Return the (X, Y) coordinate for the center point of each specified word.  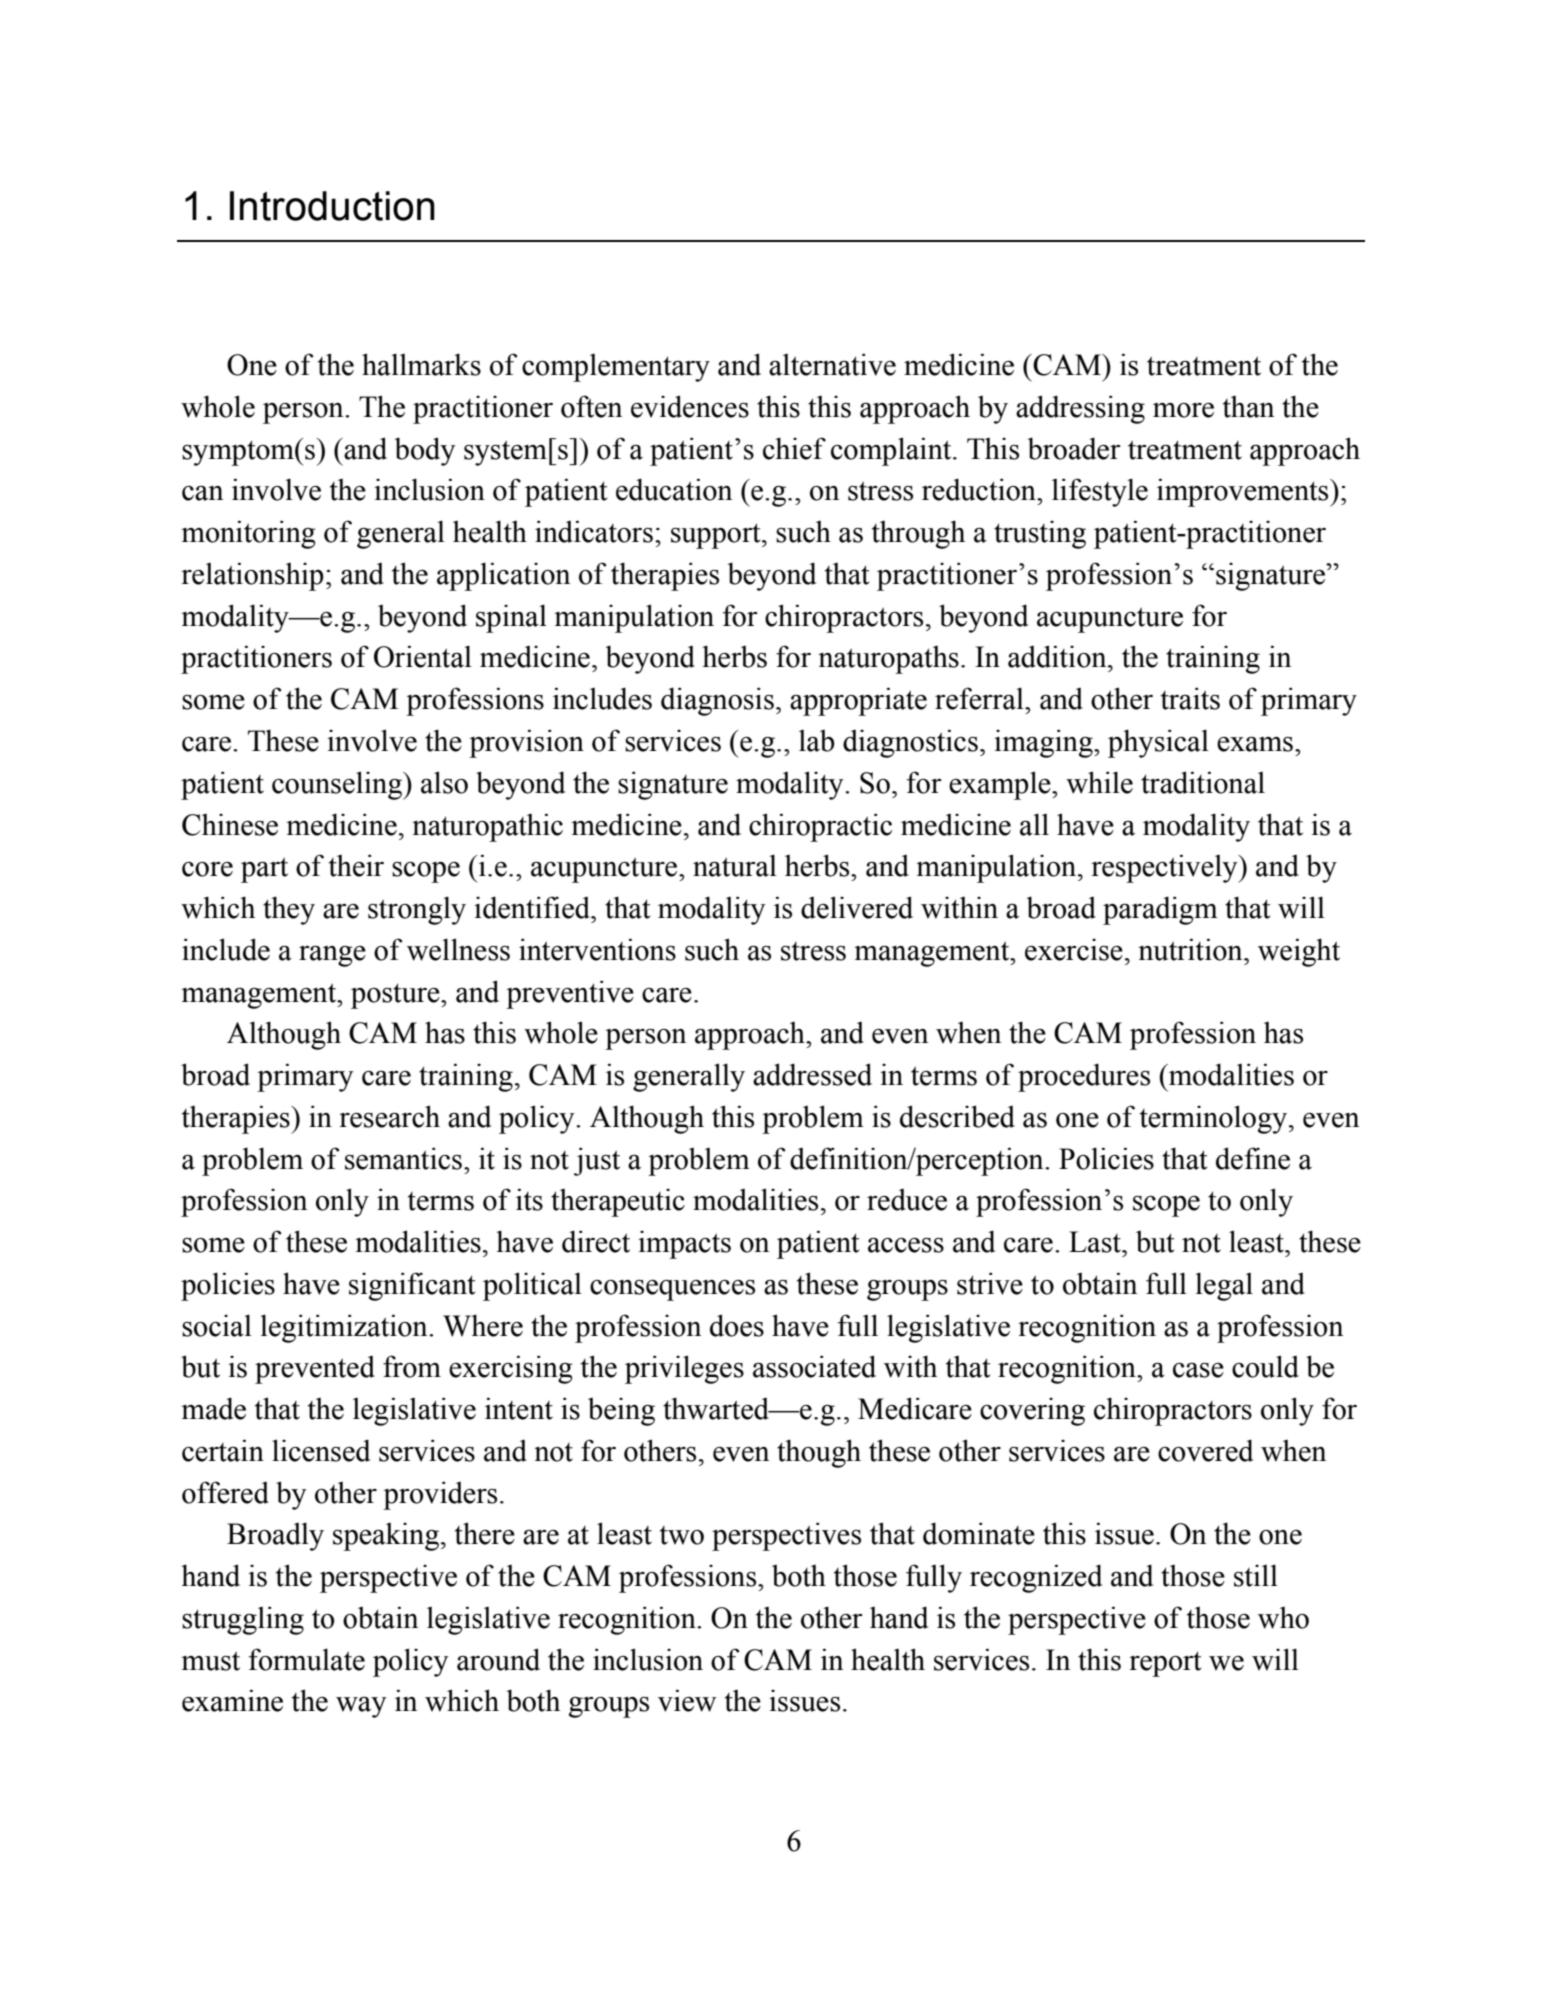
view (687, 1700)
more (1183, 410)
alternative (832, 364)
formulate (307, 1659)
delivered (857, 907)
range (332, 956)
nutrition (1191, 949)
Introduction (332, 206)
